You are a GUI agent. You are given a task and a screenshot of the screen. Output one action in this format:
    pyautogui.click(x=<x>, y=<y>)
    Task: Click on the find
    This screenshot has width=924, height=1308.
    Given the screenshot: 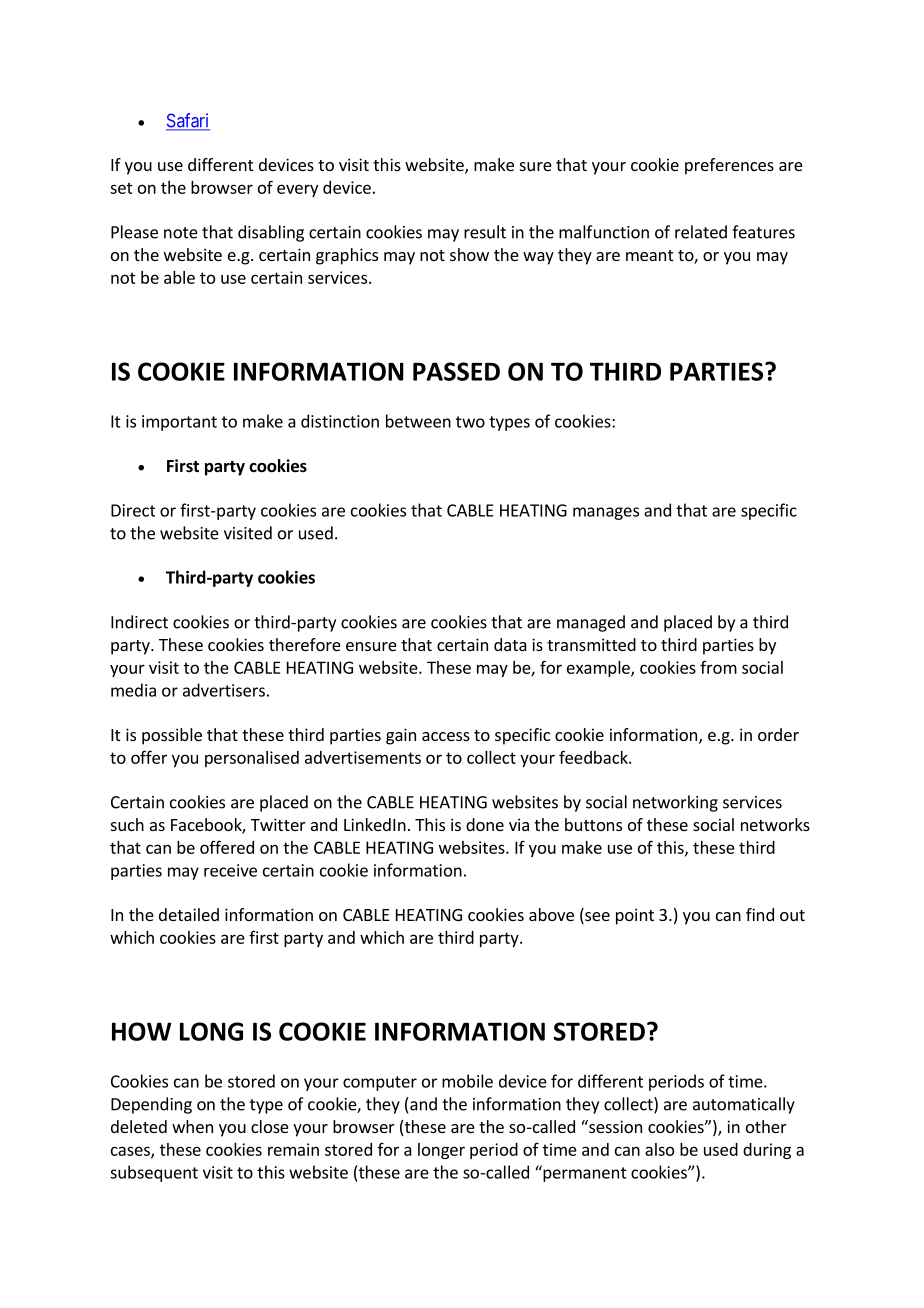 What is the action you would take?
    pyautogui.click(x=760, y=914)
